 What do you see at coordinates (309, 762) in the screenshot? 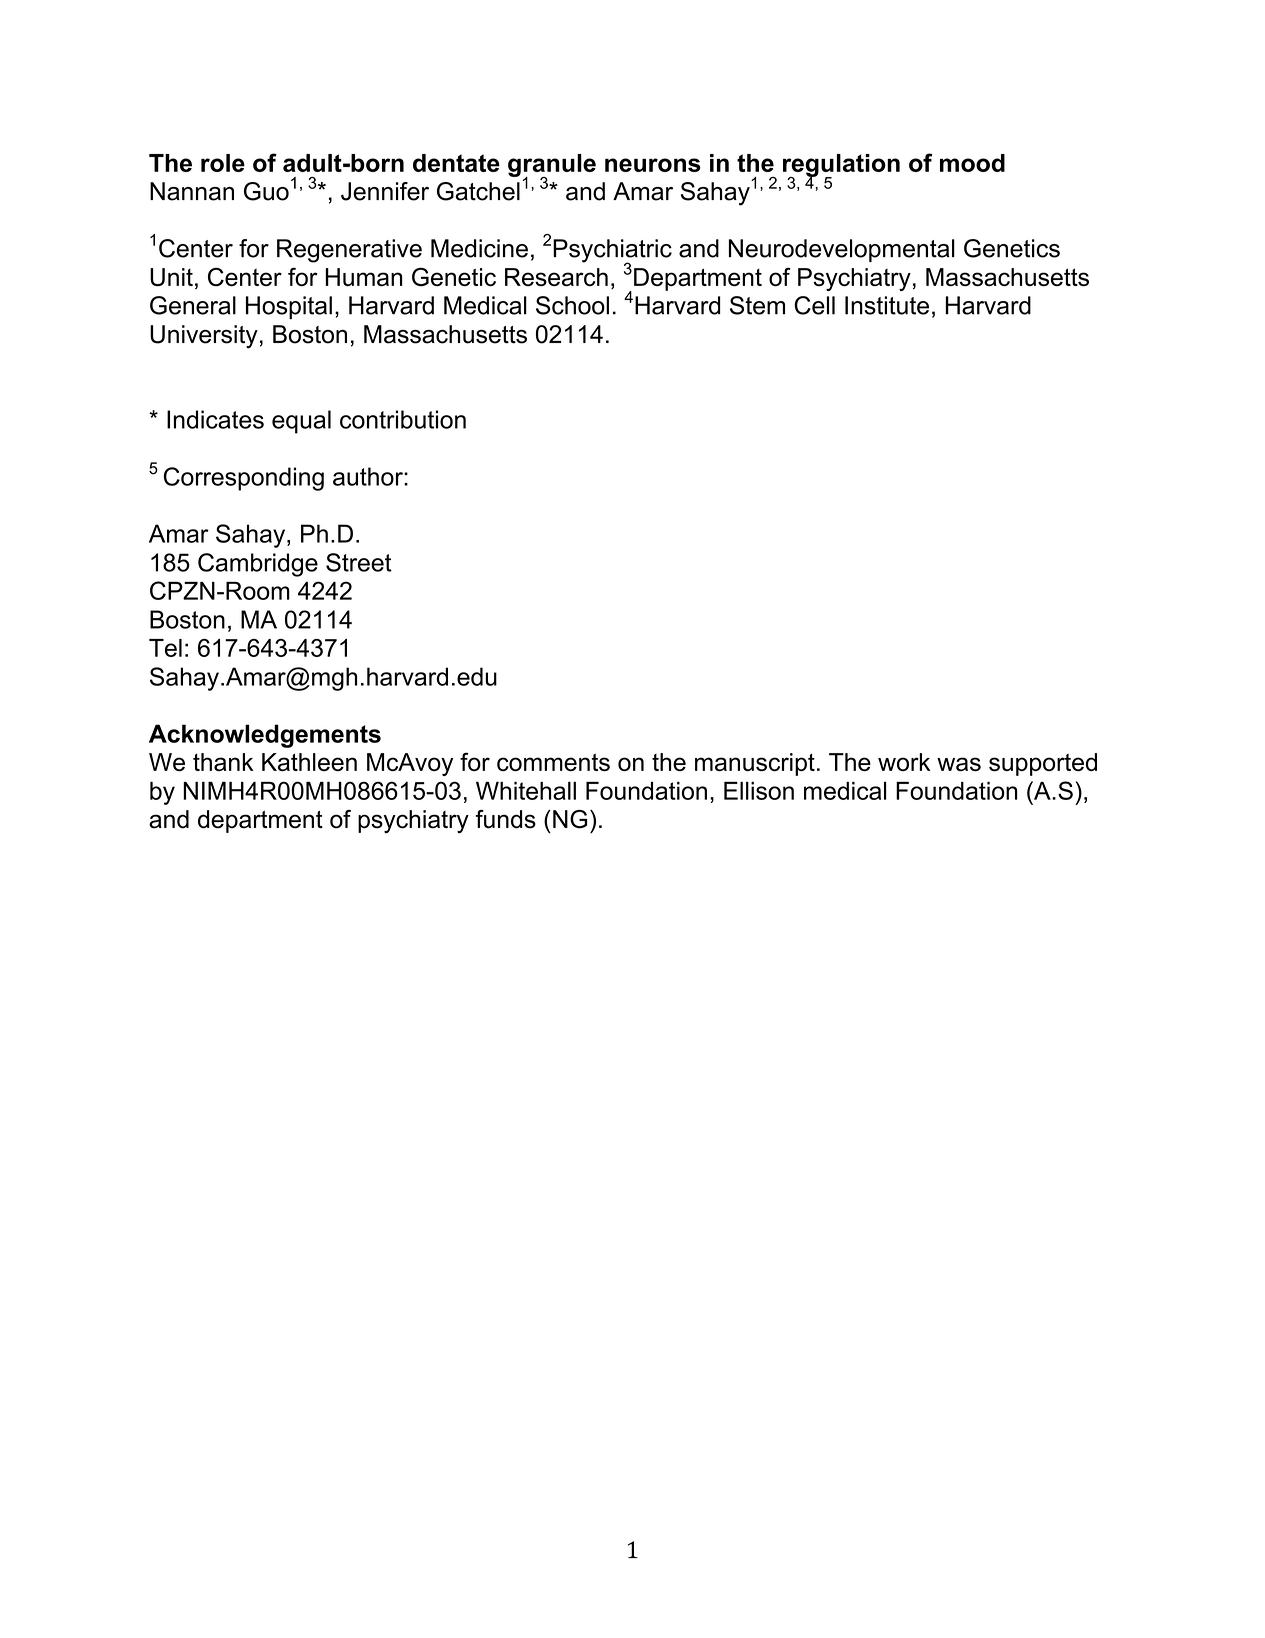
I see `Kathleen` at bounding box center [309, 762].
